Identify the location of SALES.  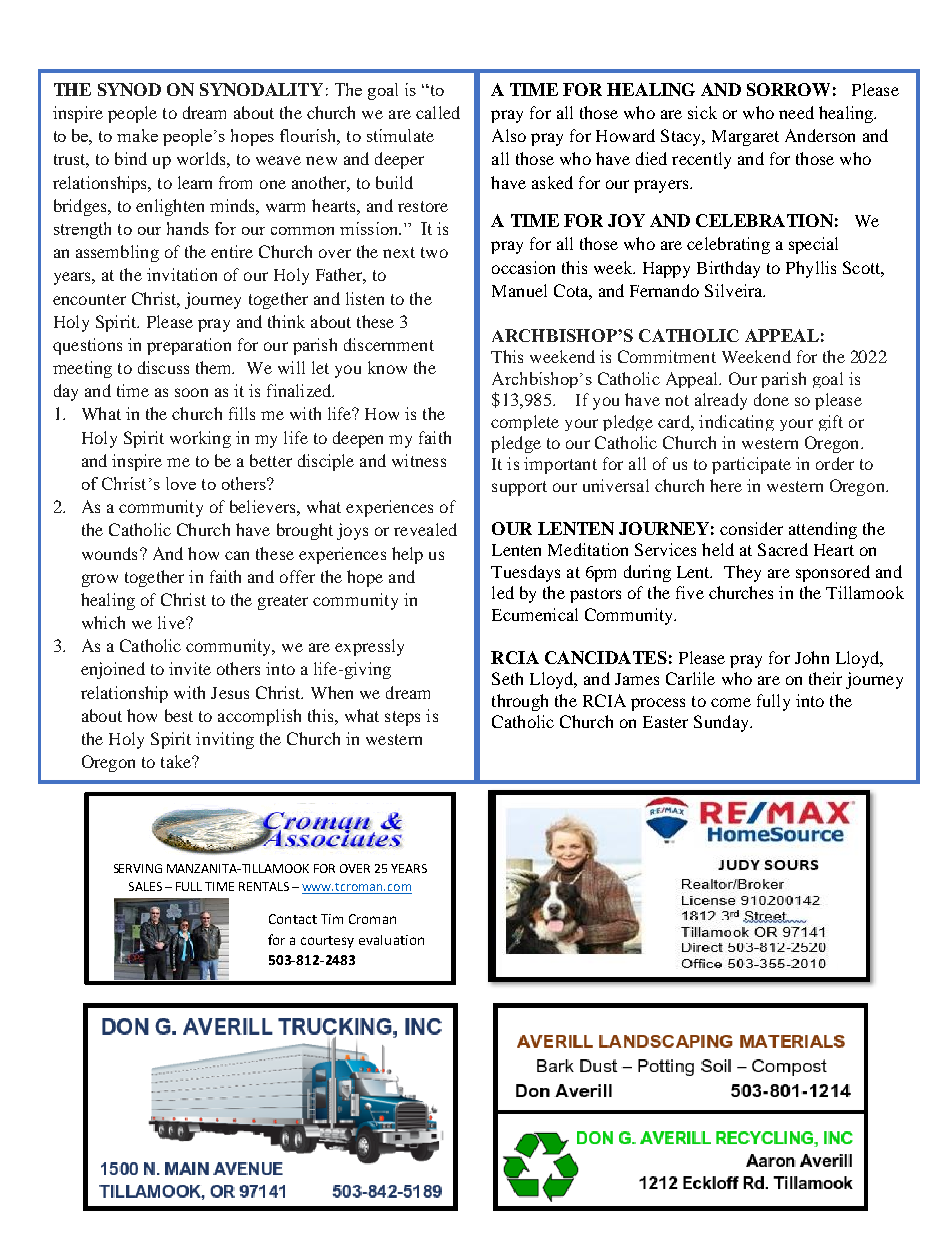
(145, 886).
